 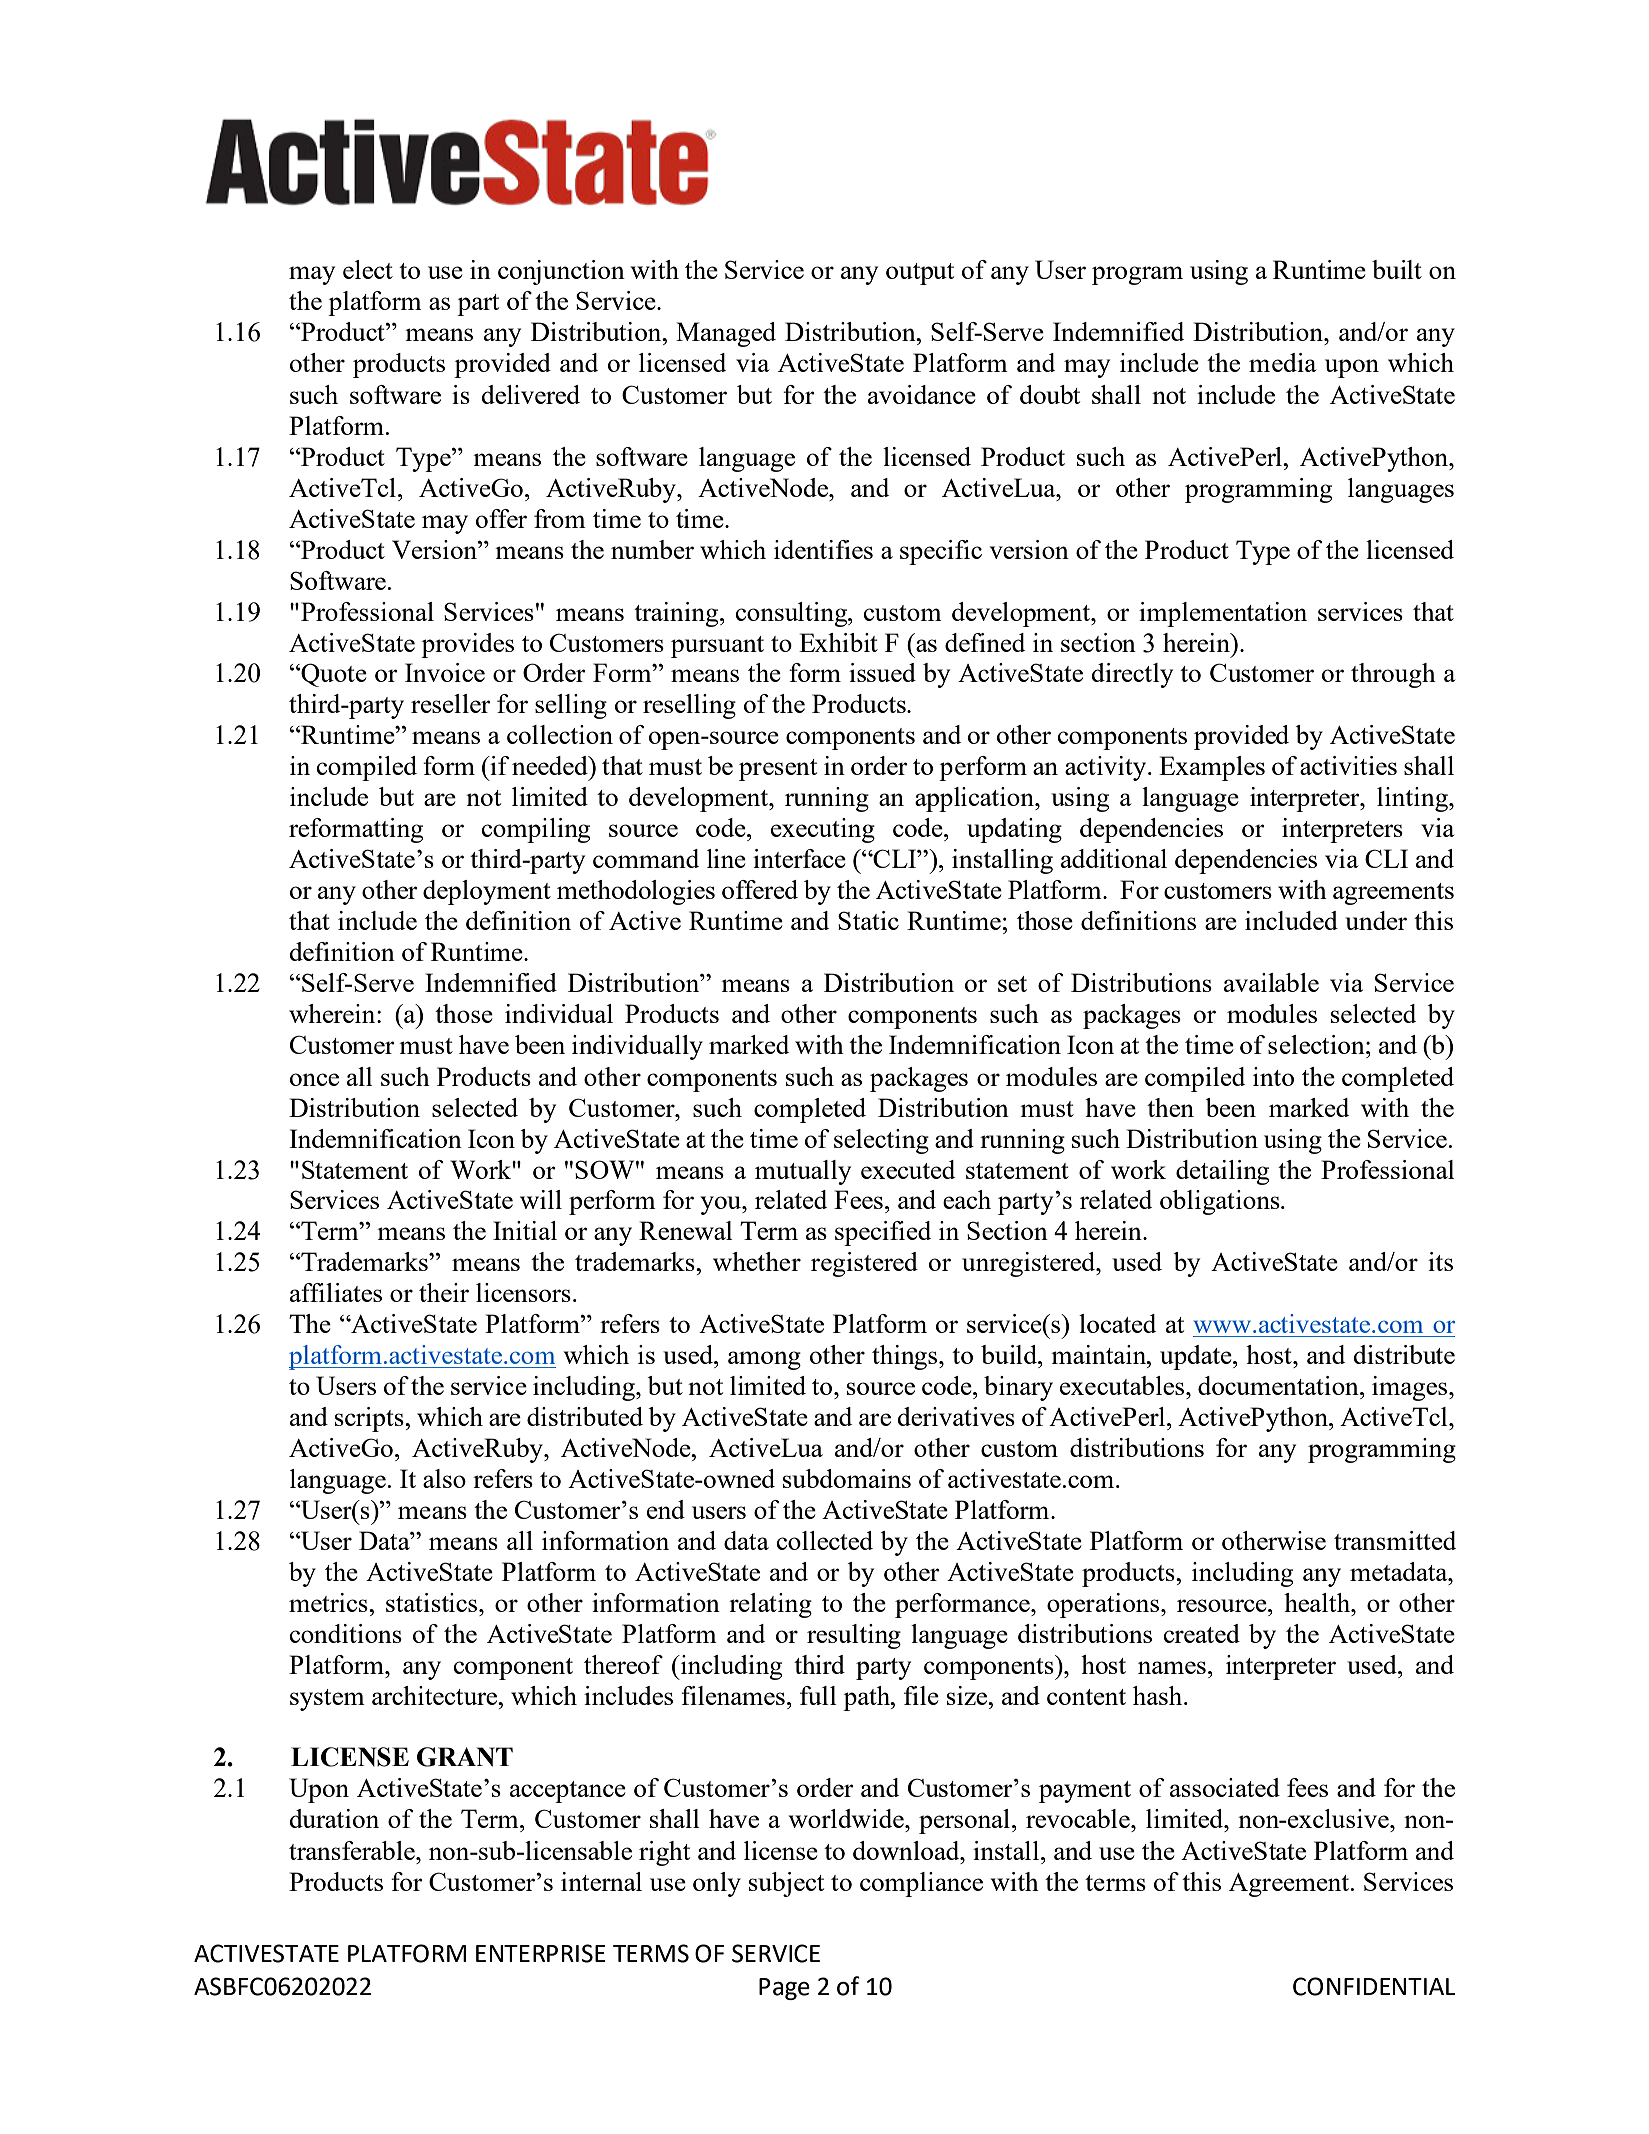 What do you see at coordinates (530, 394) in the page?
I see `delivered` at bounding box center [530, 394].
